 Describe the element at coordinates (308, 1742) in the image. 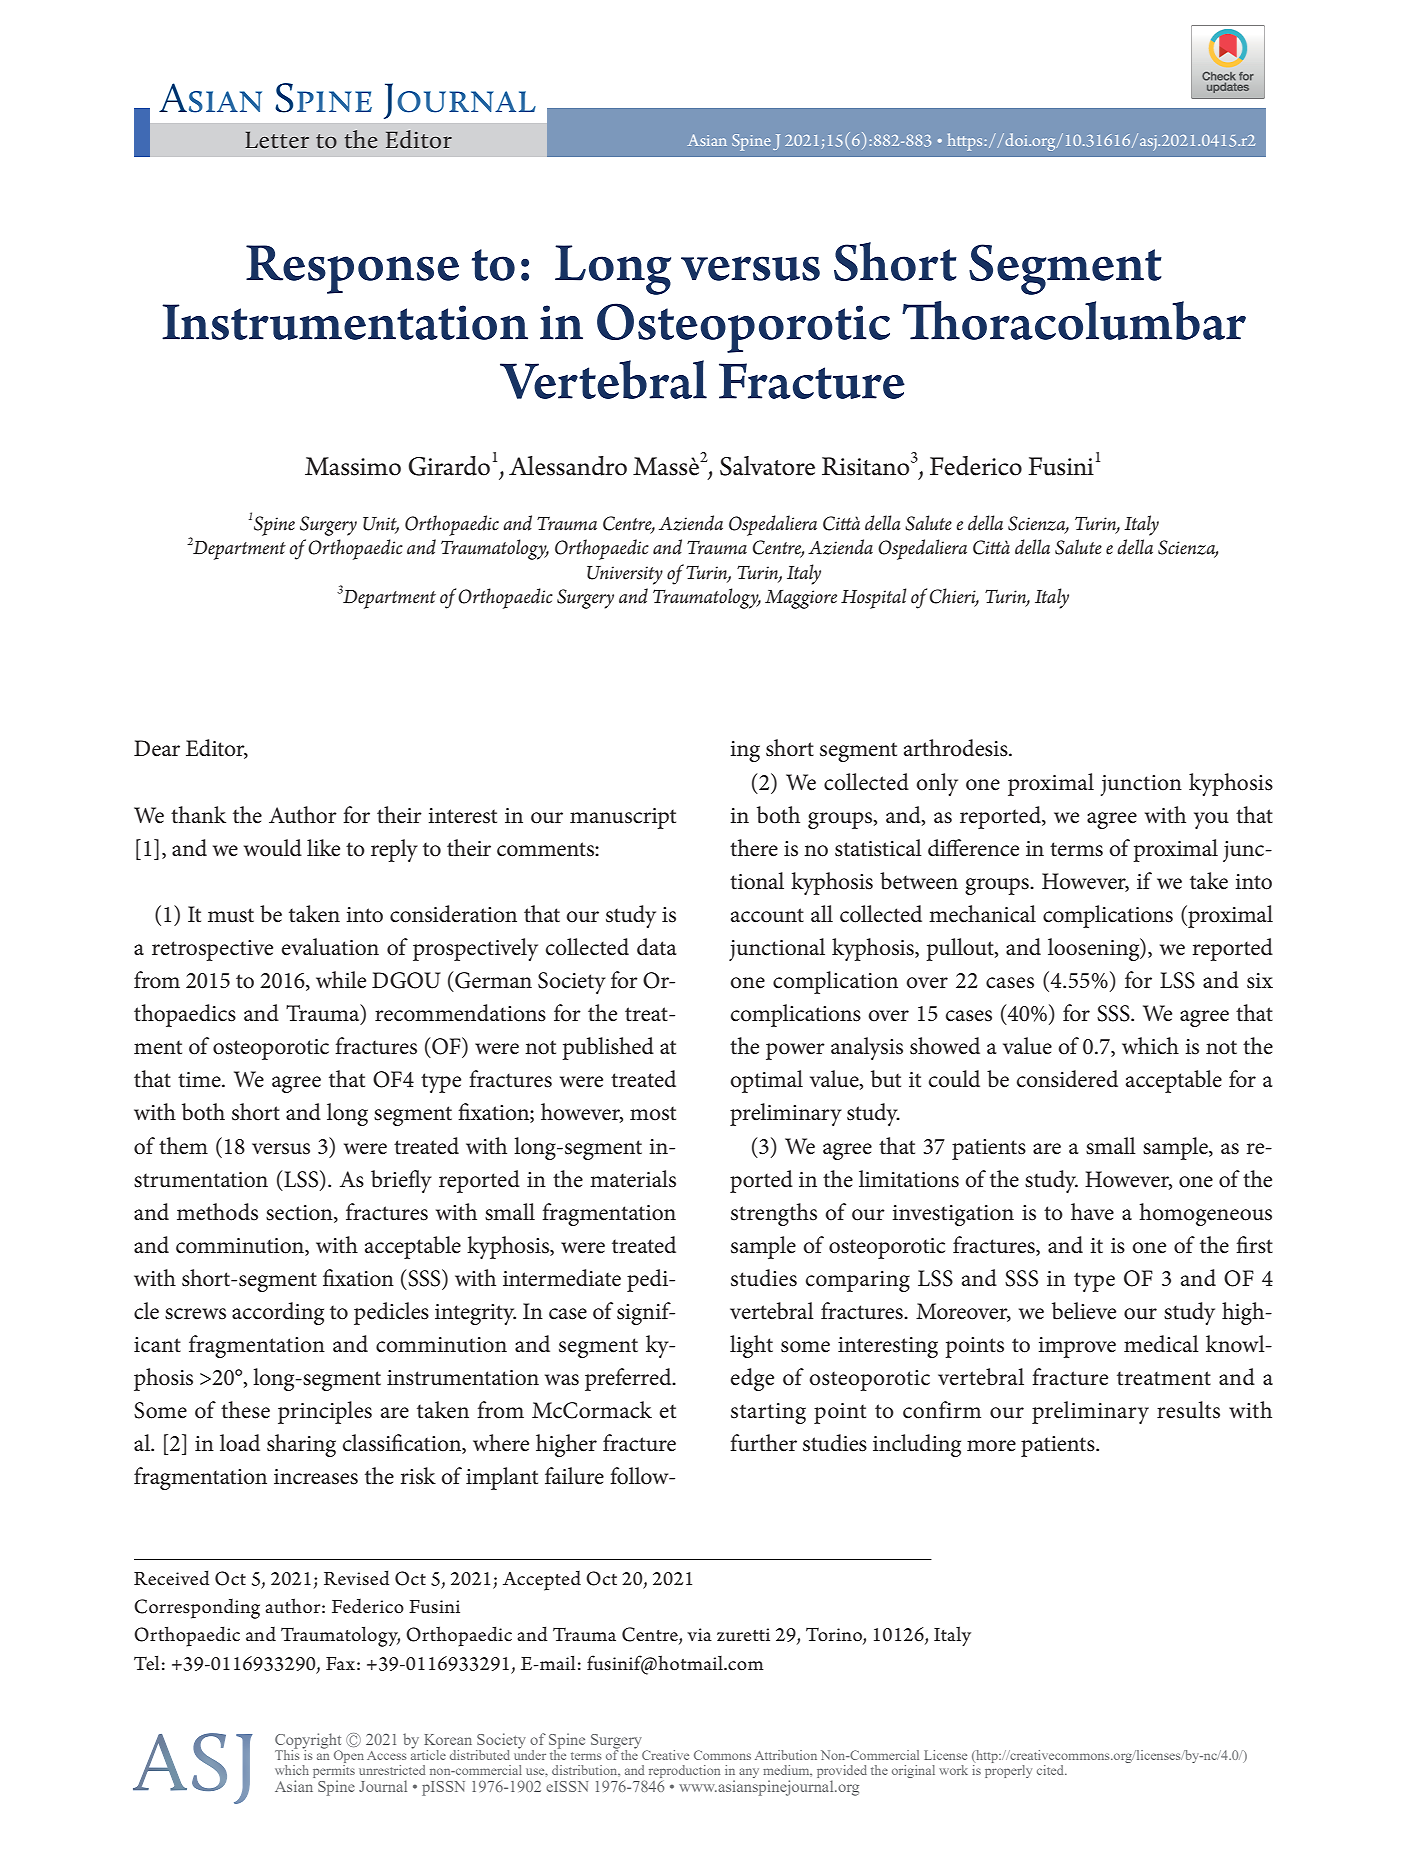

I see `Copyright` at that location.
